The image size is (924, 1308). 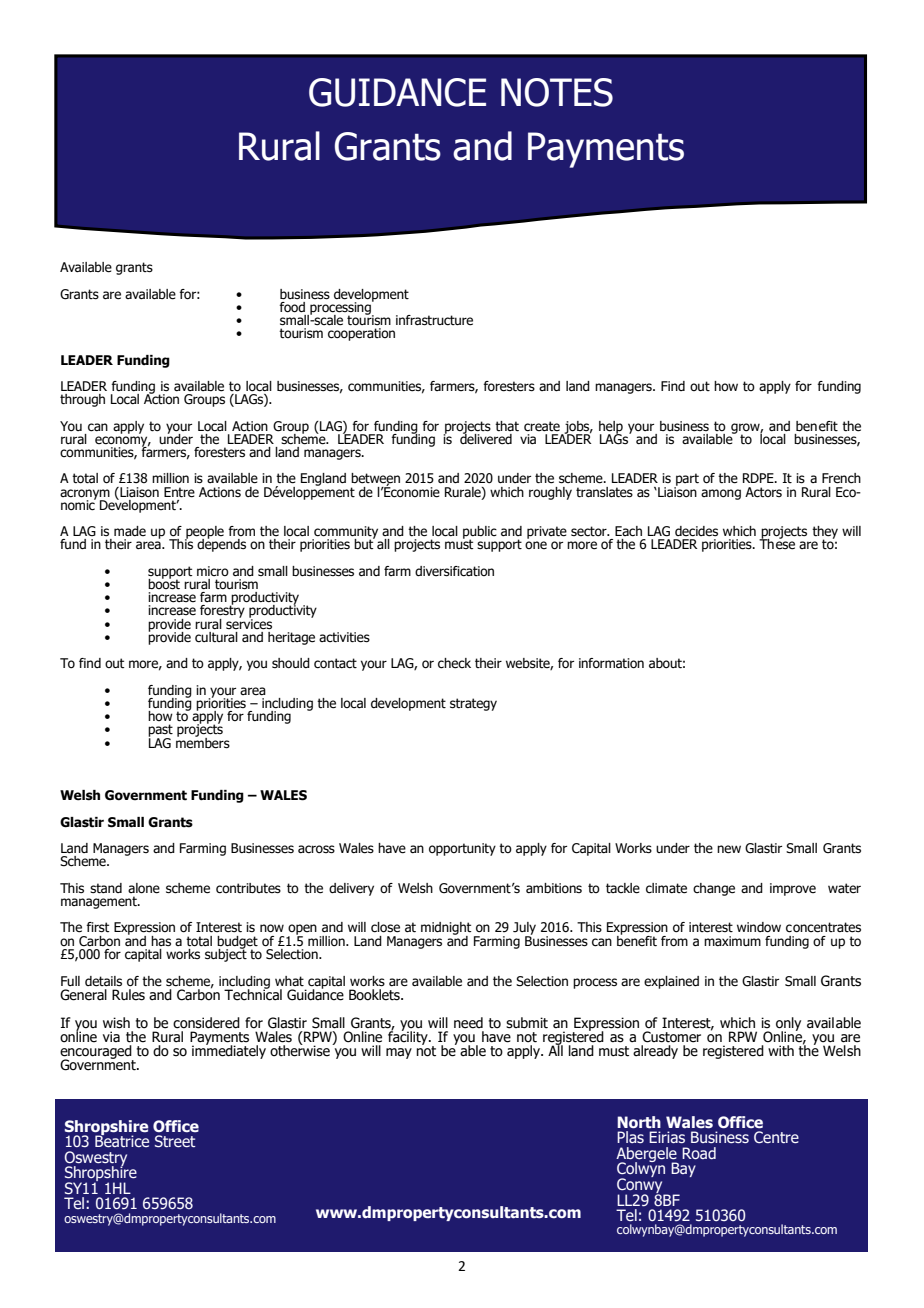 I want to click on These, so click(x=777, y=543).
